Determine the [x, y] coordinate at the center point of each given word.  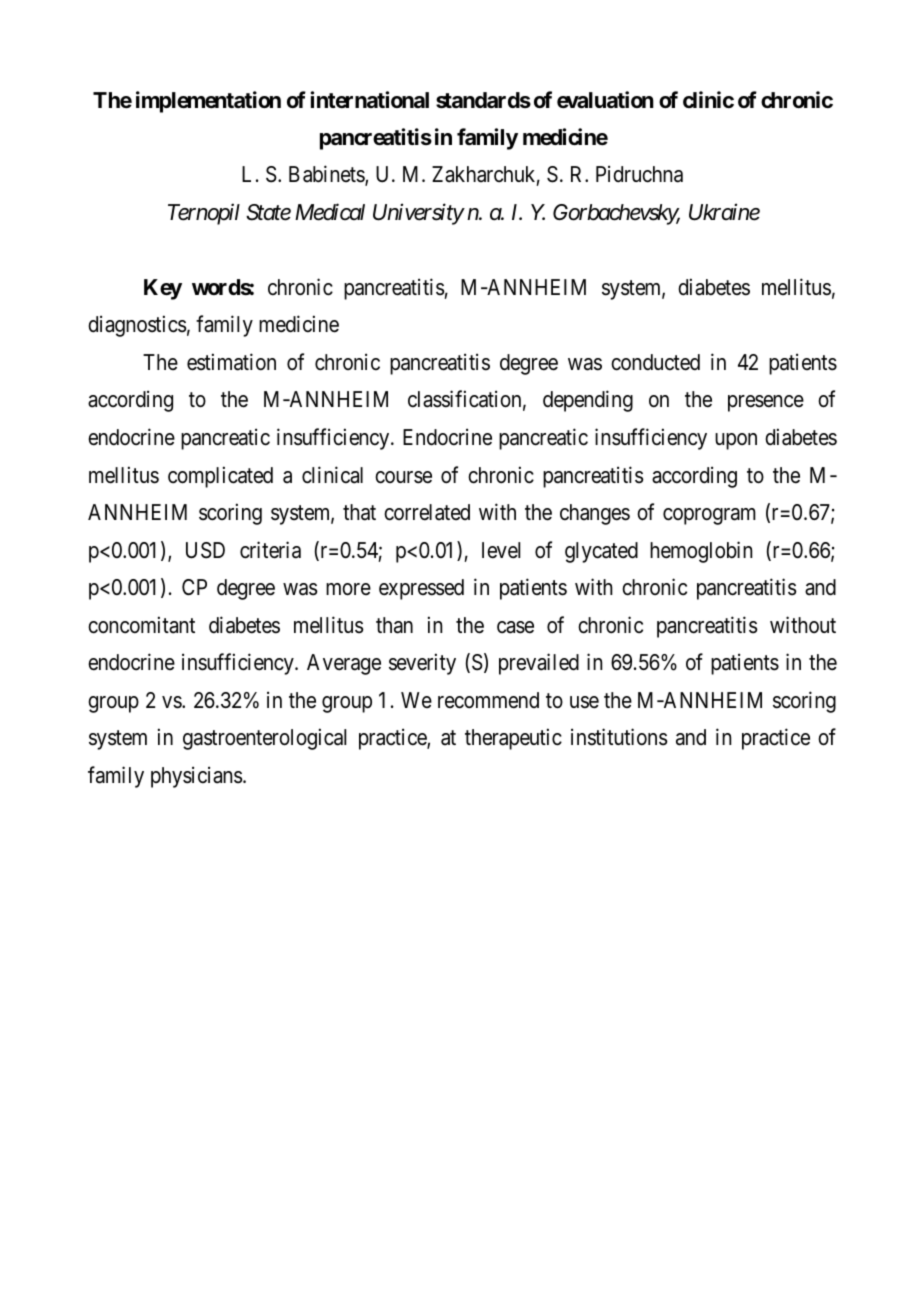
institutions [619, 737]
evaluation [605, 100]
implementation [208, 102]
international [369, 99]
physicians [197, 777]
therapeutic [513, 739]
